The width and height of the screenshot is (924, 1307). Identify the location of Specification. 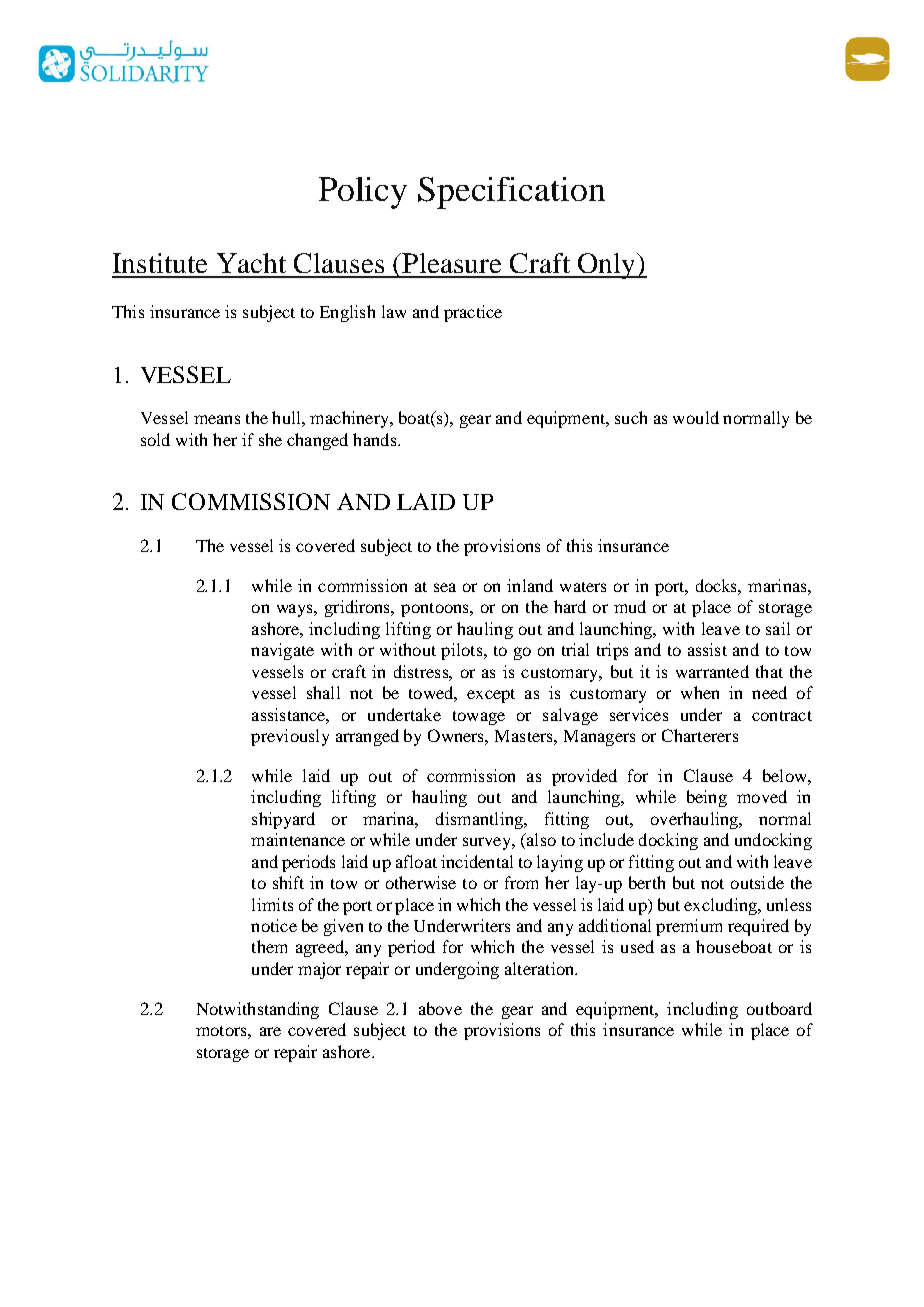
(511, 193).
